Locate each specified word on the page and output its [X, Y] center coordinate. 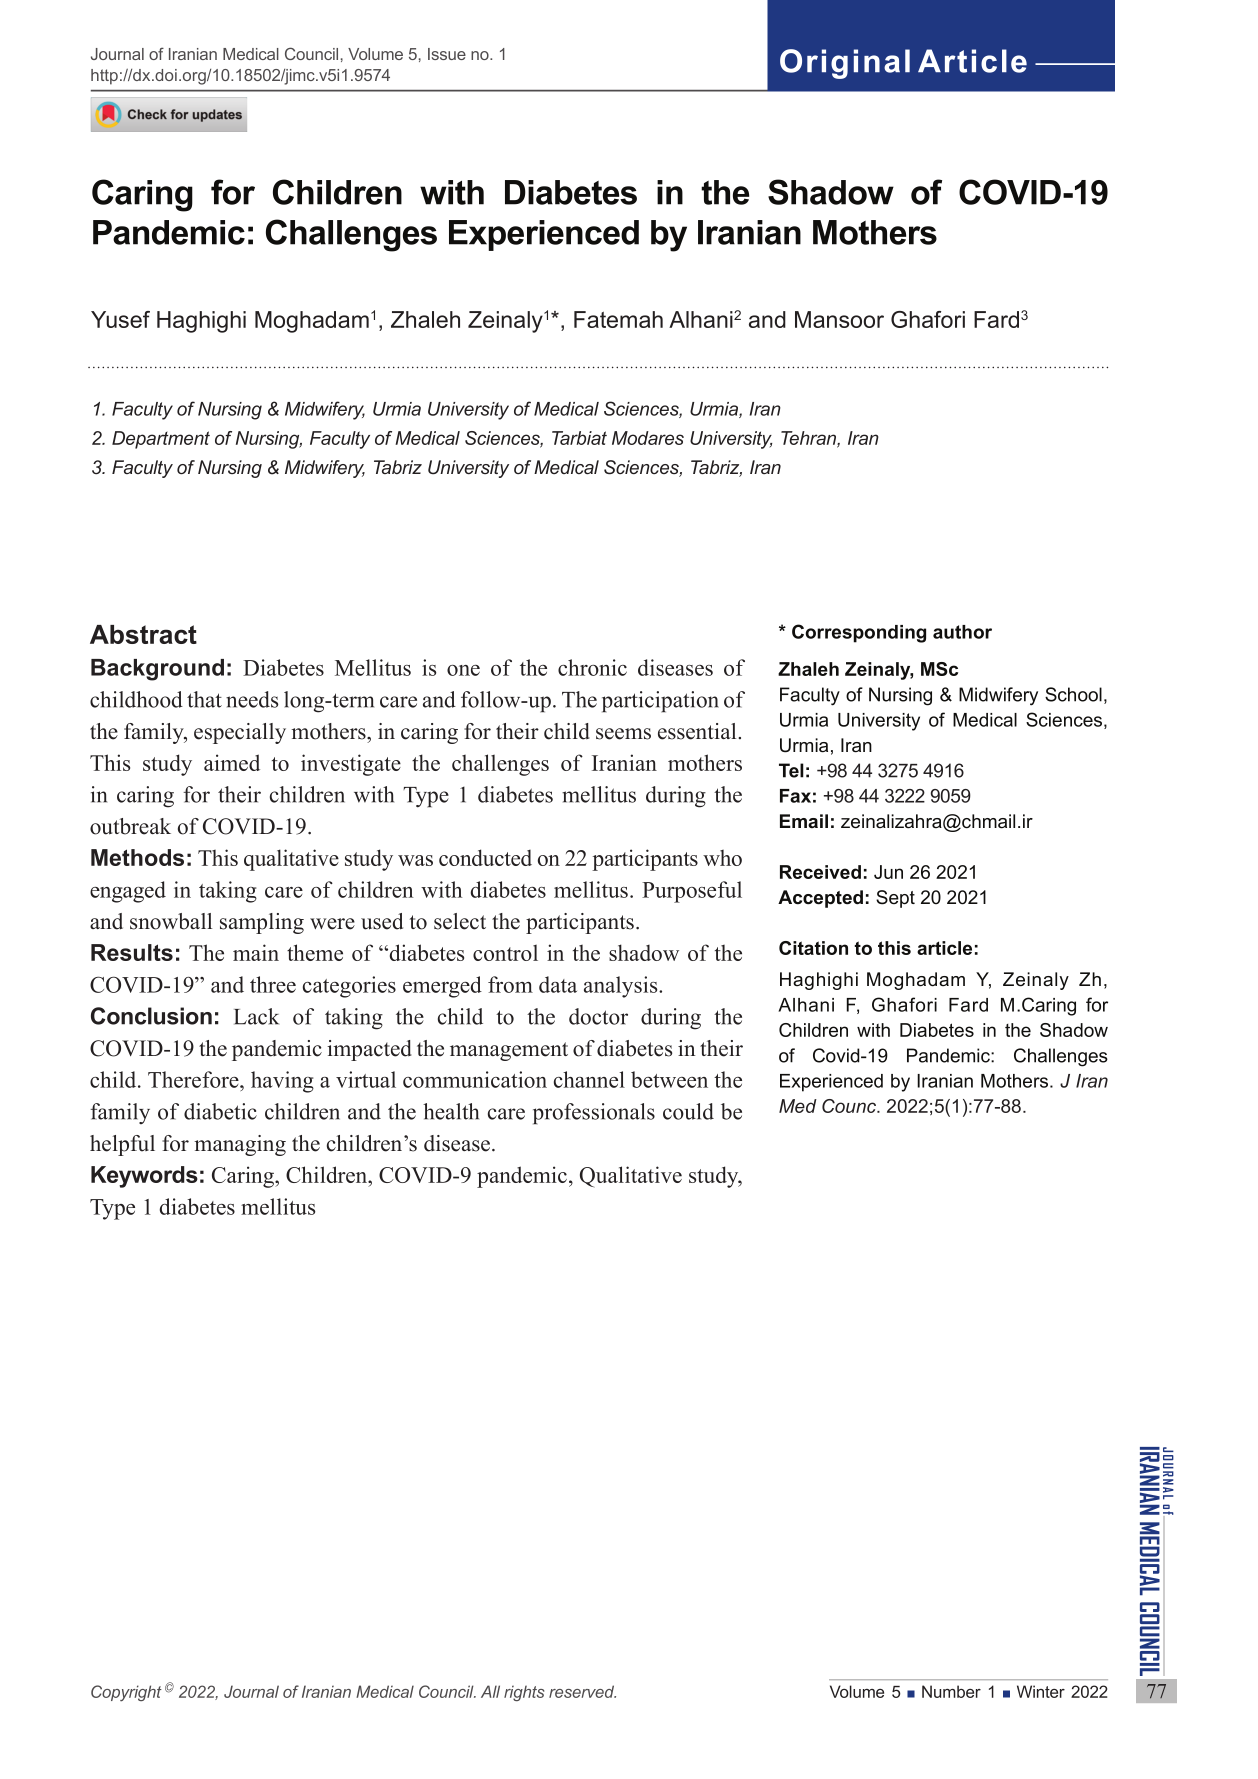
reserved [582, 1691]
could [688, 1111]
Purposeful [692, 892]
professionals [594, 1114]
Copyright [126, 1693]
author [962, 632]
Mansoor [839, 319]
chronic [592, 667]
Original [845, 64]
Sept [895, 899]
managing [240, 1145]
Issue [447, 54]
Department [161, 440]
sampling [262, 923]
